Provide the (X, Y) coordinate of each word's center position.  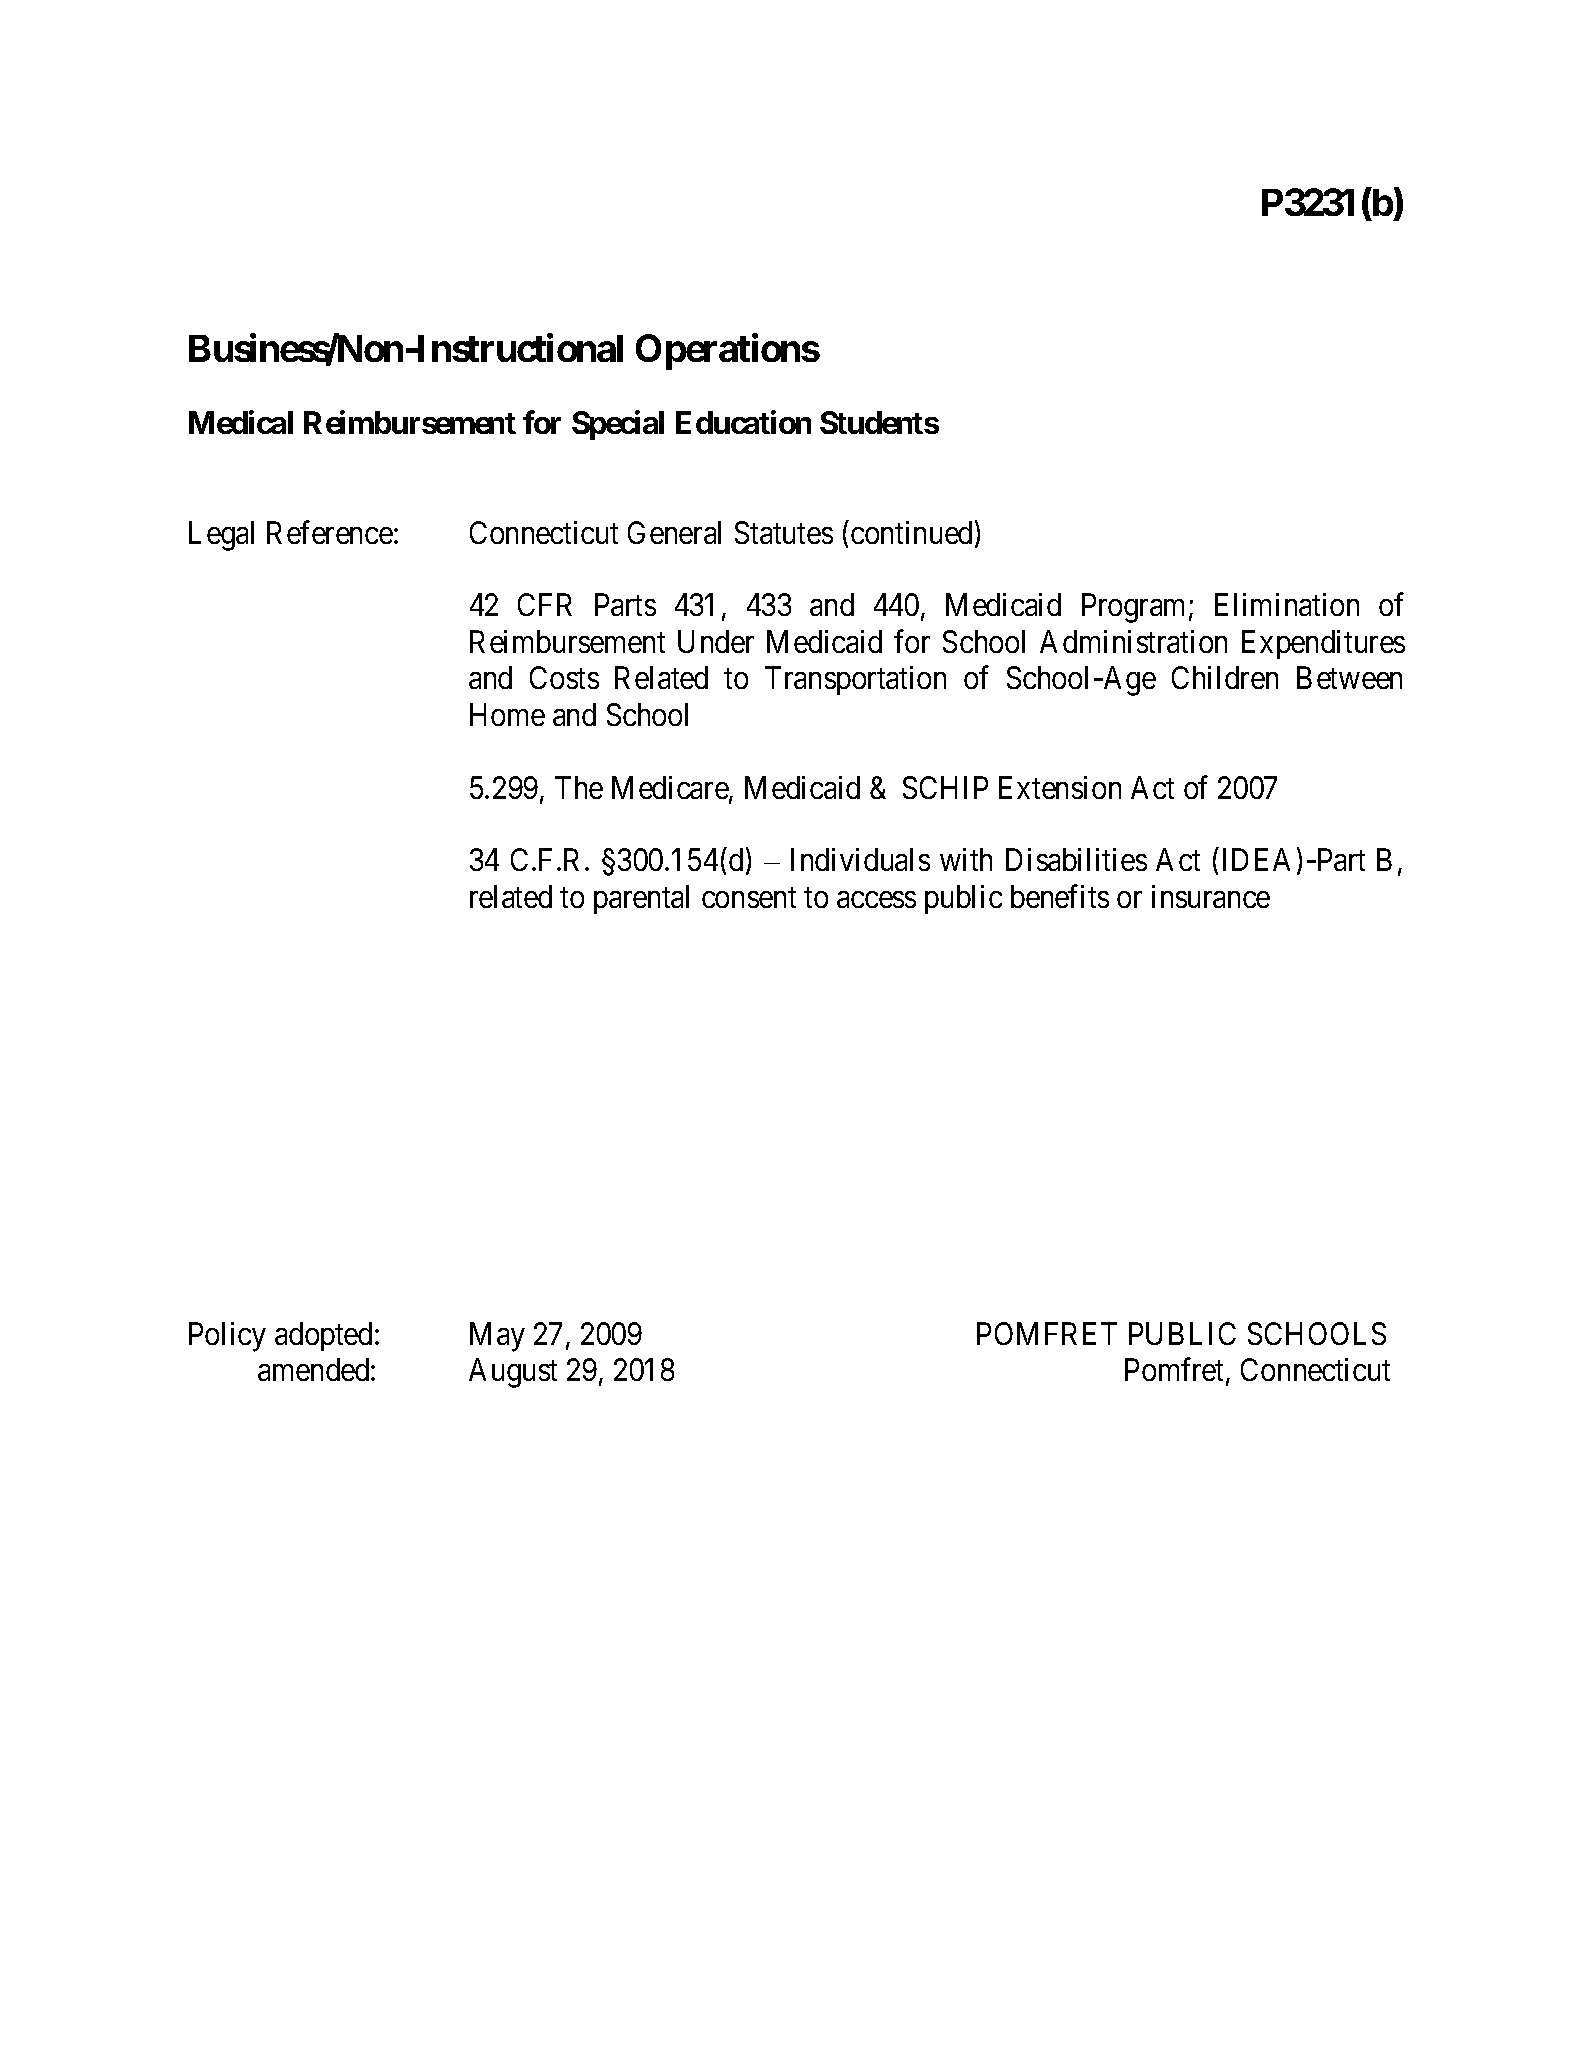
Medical (241, 422)
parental (641, 899)
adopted (325, 1336)
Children (1225, 677)
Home (507, 714)
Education (743, 422)
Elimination (1287, 604)
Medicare (671, 789)
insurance (1211, 896)
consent (749, 898)
